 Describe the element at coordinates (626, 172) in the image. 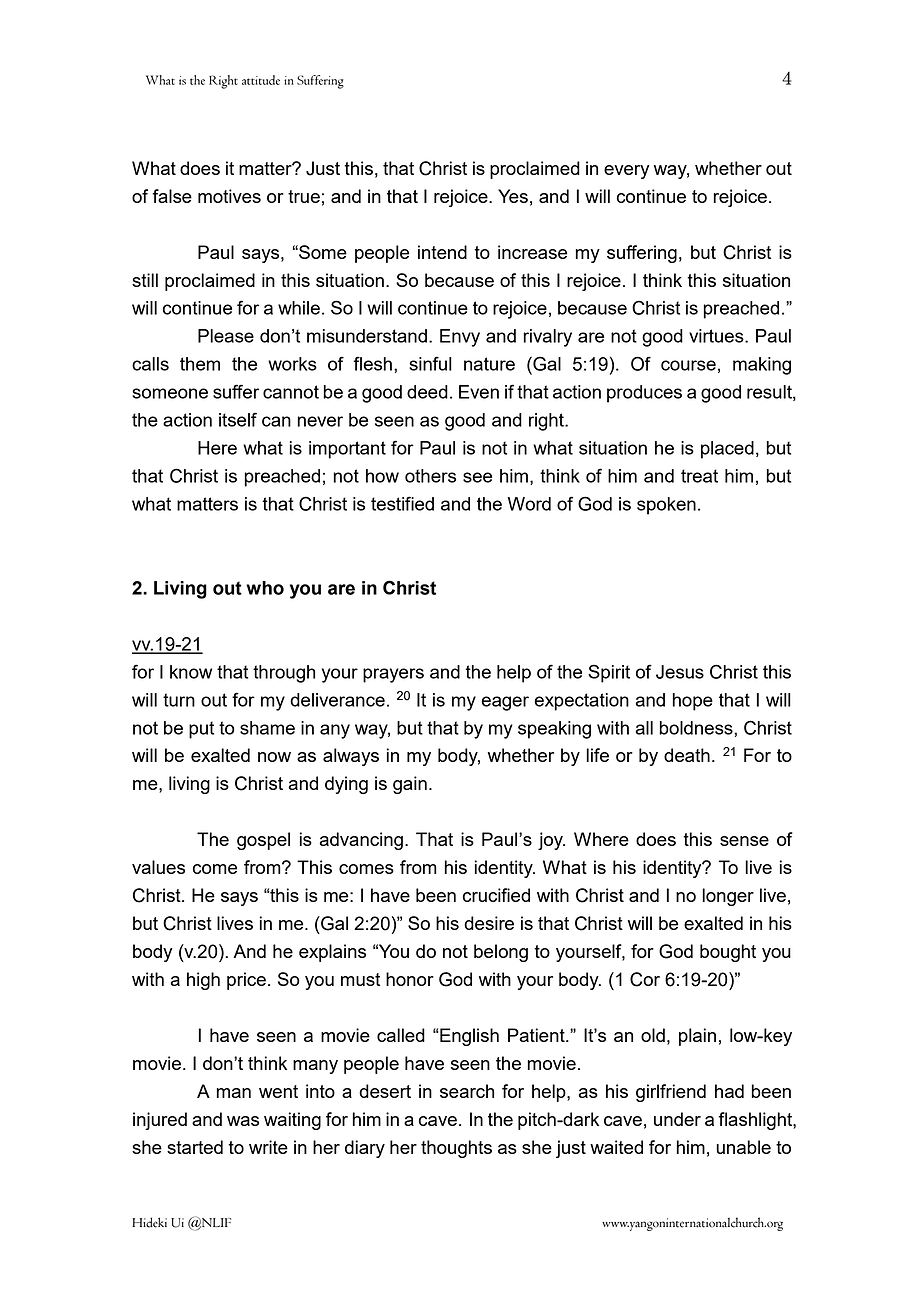

I see `every` at that location.
